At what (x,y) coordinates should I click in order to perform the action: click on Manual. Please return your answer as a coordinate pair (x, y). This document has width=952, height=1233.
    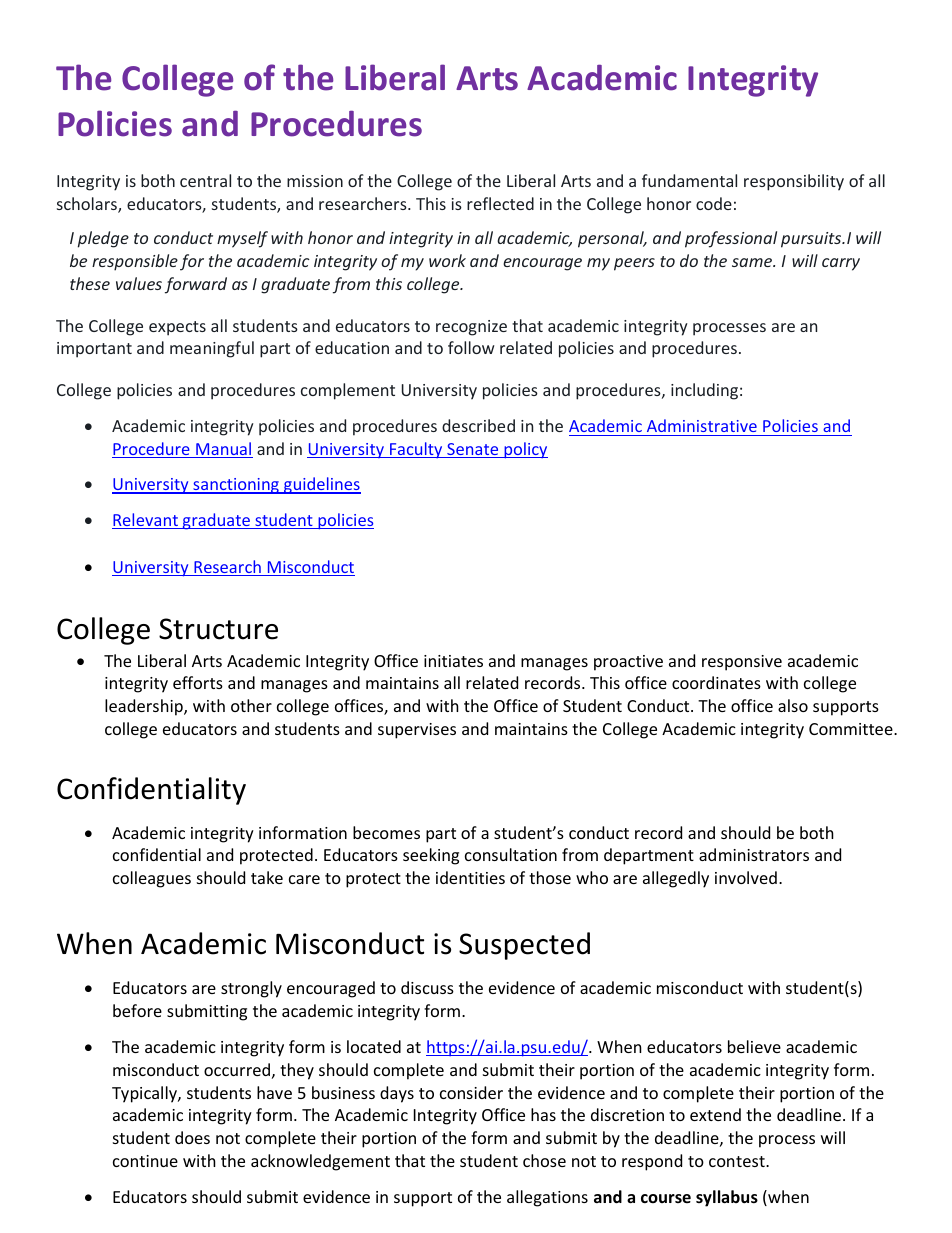
    Looking at the image, I should click on (223, 450).
